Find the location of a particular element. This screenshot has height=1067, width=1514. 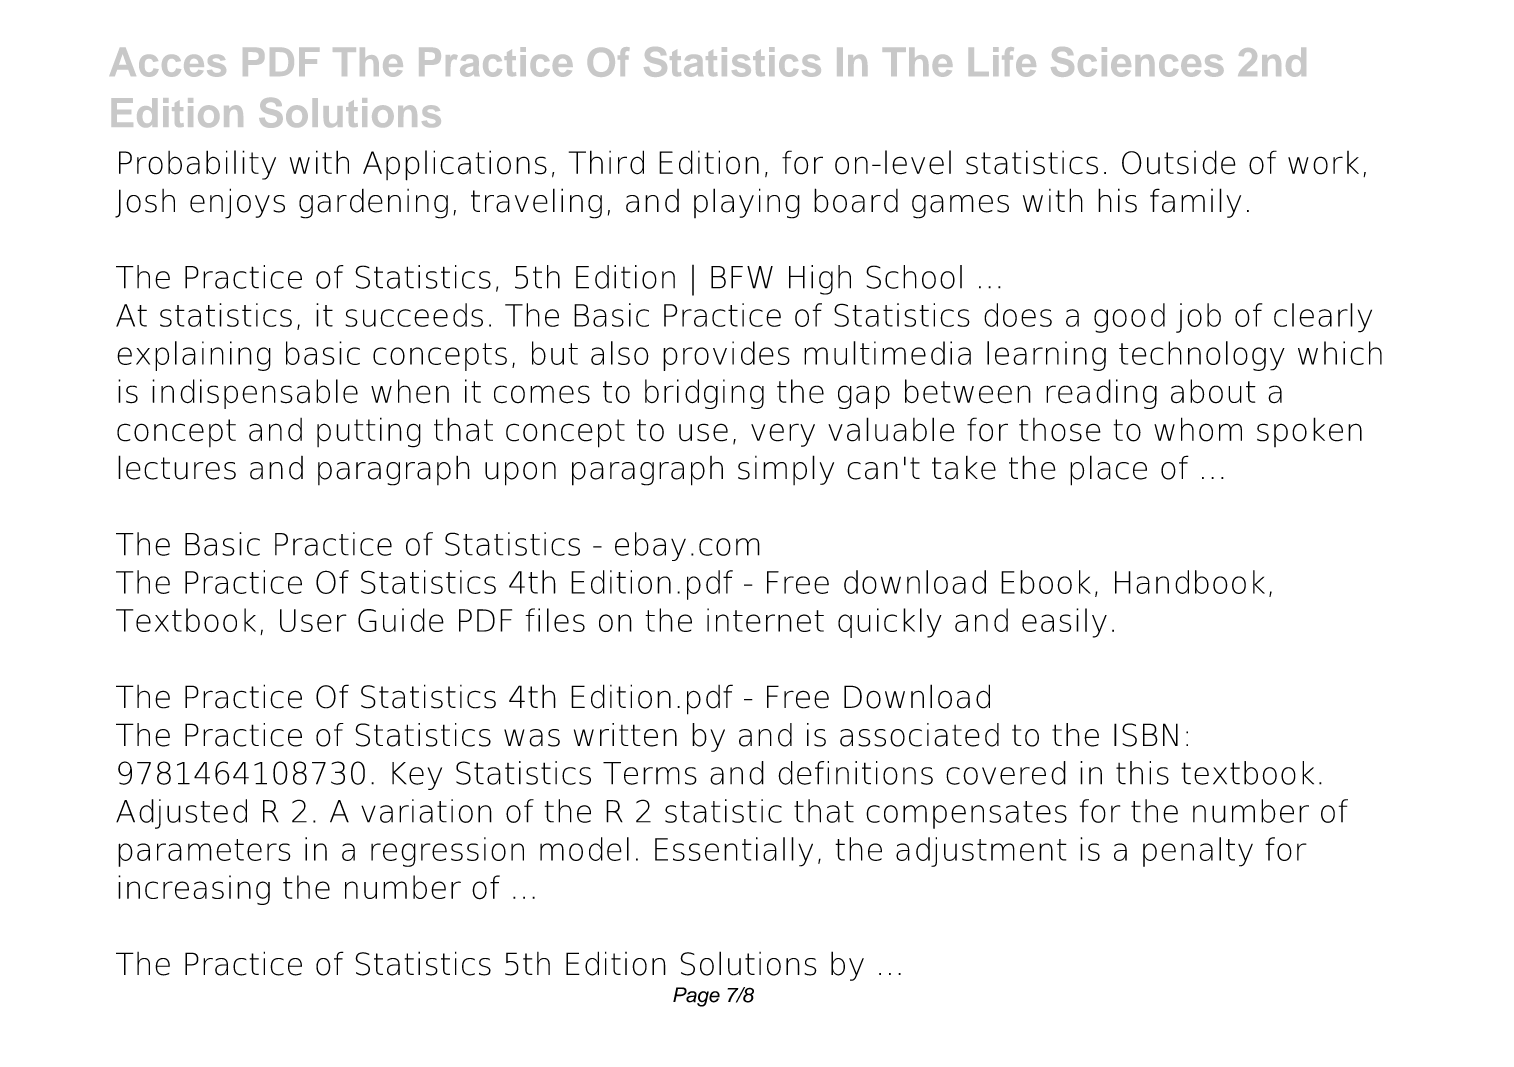

increasing is located at coordinates (194, 890).
